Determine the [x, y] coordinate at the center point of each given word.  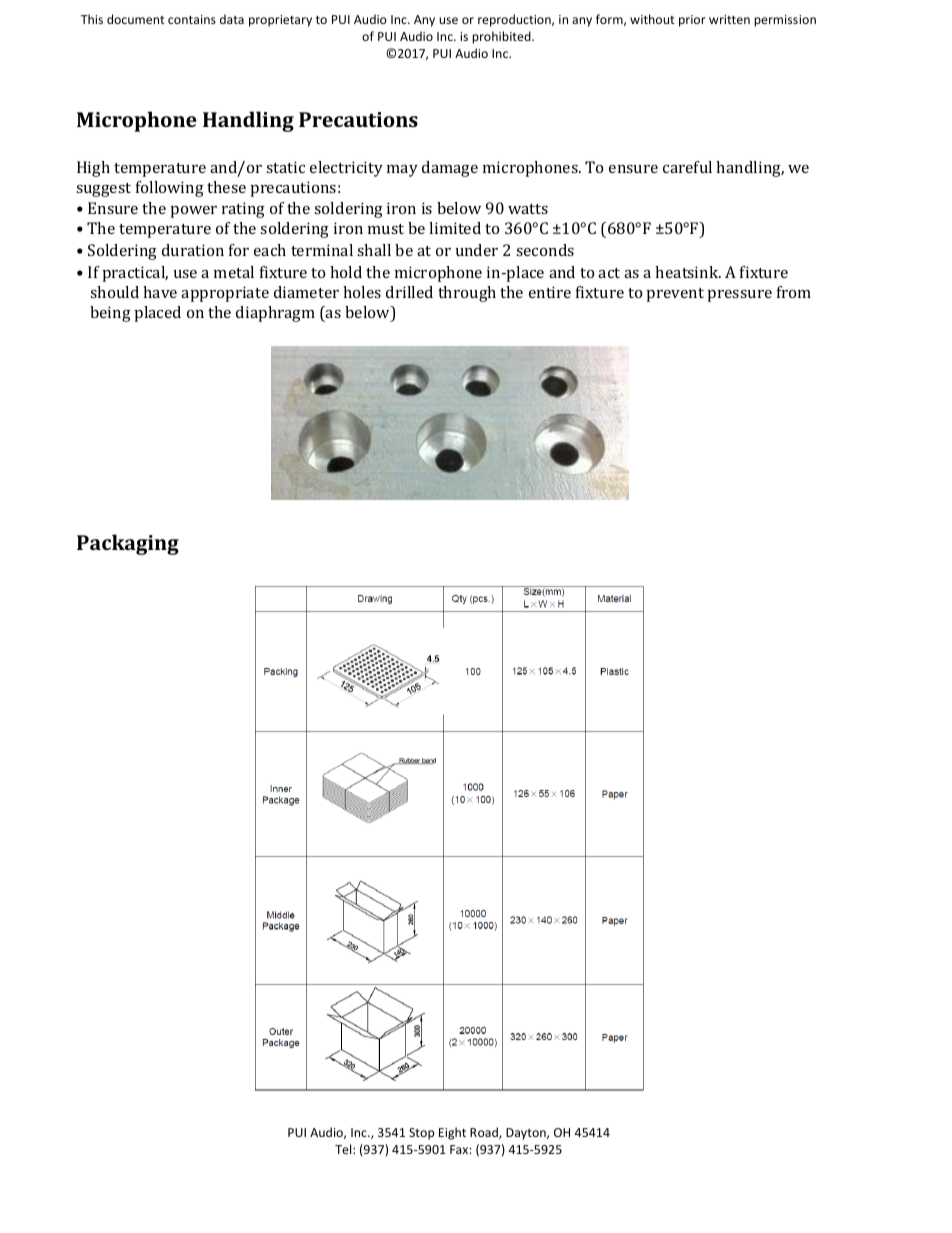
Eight [452, 1133]
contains [192, 19]
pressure [740, 296]
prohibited [502, 37]
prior [692, 21]
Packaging [128, 544]
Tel [344, 1149]
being [110, 314]
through [467, 294]
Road [485, 1133]
